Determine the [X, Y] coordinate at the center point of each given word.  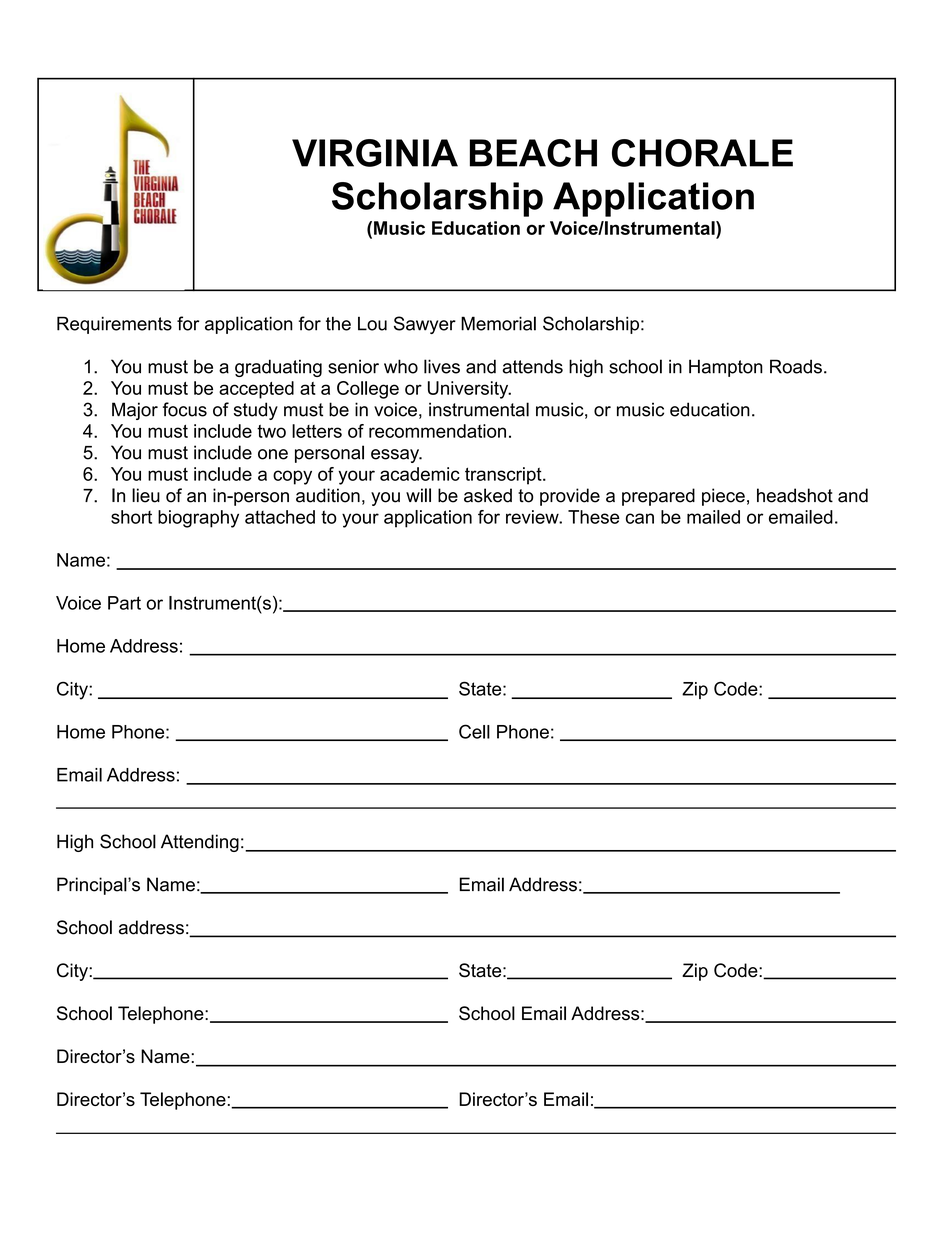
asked [488, 495]
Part [124, 603]
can [640, 518]
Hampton [726, 368]
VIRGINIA [375, 153]
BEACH [533, 153]
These [594, 517]
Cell [474, 731]
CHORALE [702, 153]
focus [185, 409]
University [469, 390]
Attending [200, 843]
